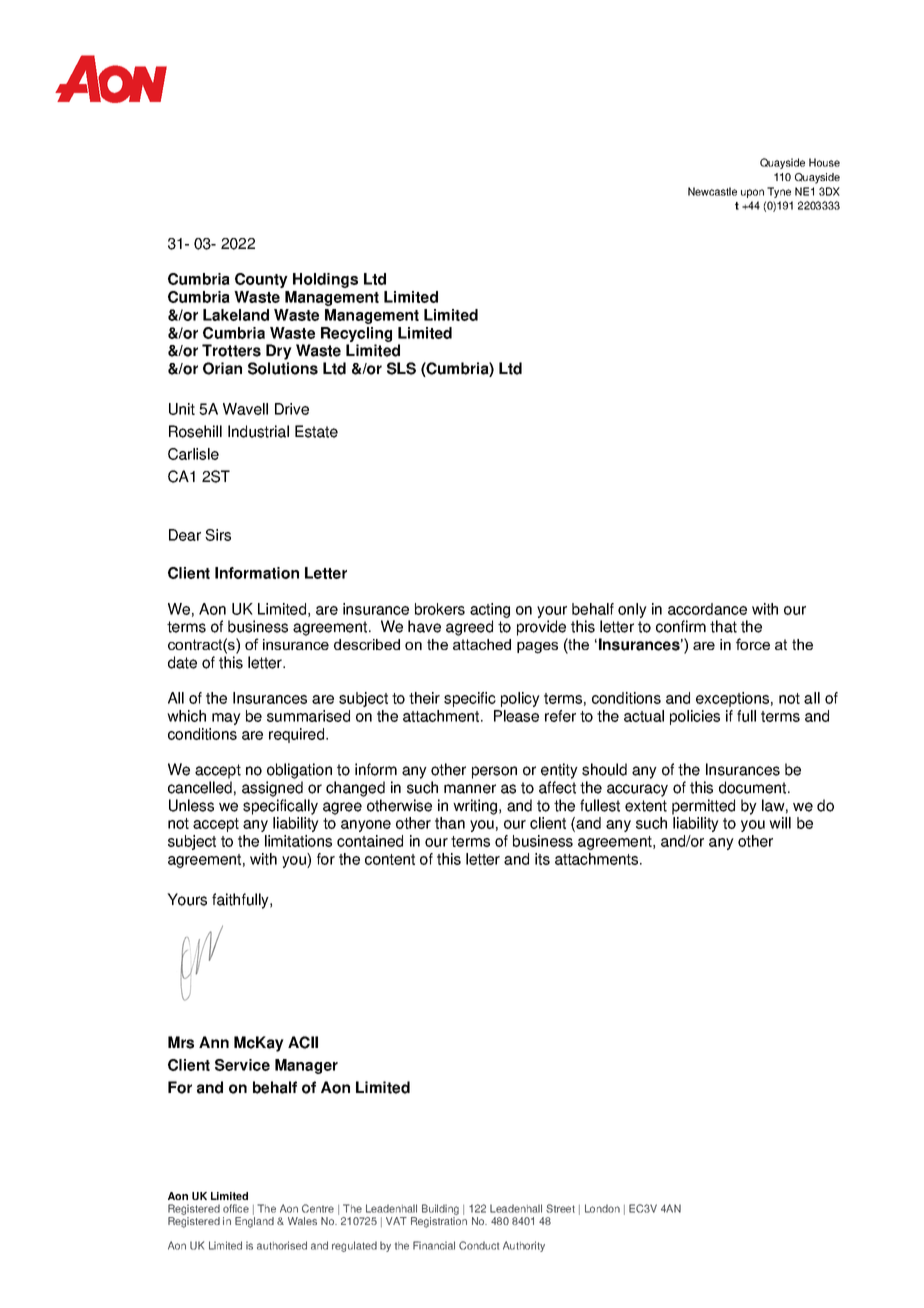 The image size is (924, 1308). I want to click on England, so click(254, 1222).
